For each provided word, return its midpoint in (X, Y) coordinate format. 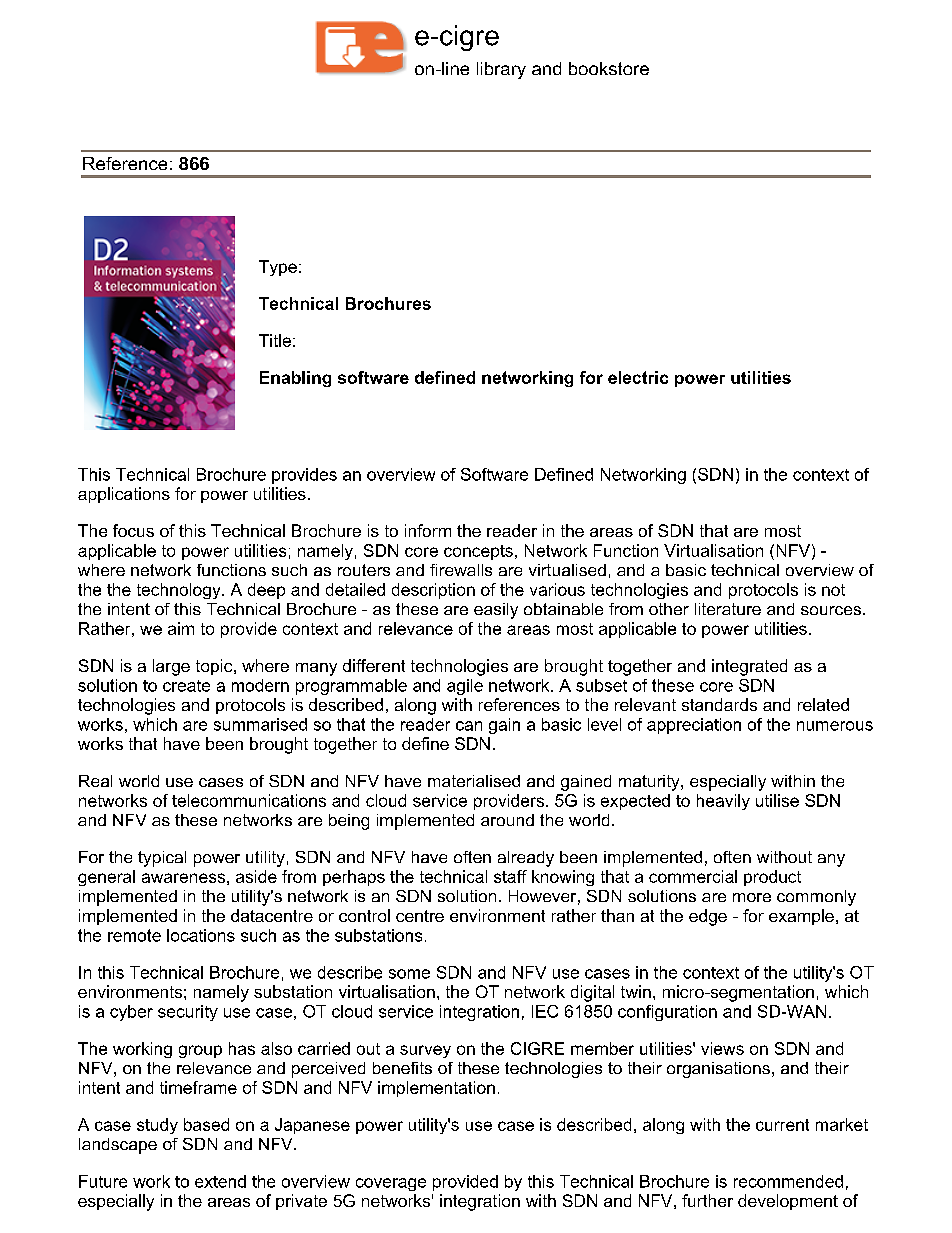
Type (278, 268)
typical (162, 859)
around (507, 820)
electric (638, 377)
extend (220, 1181)
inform (428, 530)
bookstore (609, 68)
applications (124, 495)
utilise (777, 800)
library (501, 70)
